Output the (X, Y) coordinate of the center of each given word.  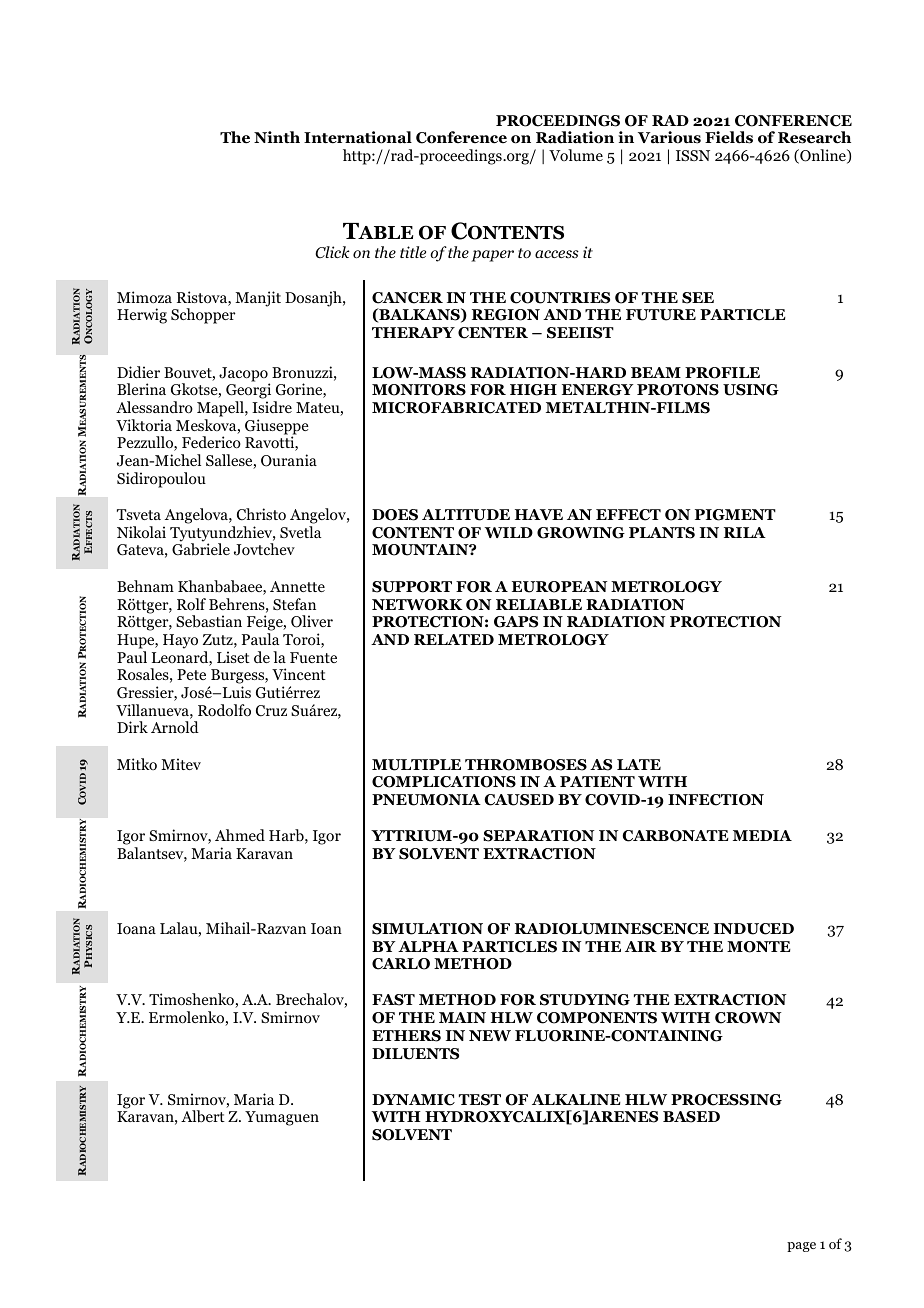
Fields (729, 137)
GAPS (516, 622)
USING (751, 390)
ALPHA (428, 946)
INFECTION (716, 800)
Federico (211, 442)
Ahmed (240, 835)
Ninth (277, 137)
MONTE (759, 947)
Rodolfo (224, 710)
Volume (576, 155)
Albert (203, 1116)
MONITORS (419, 390)
